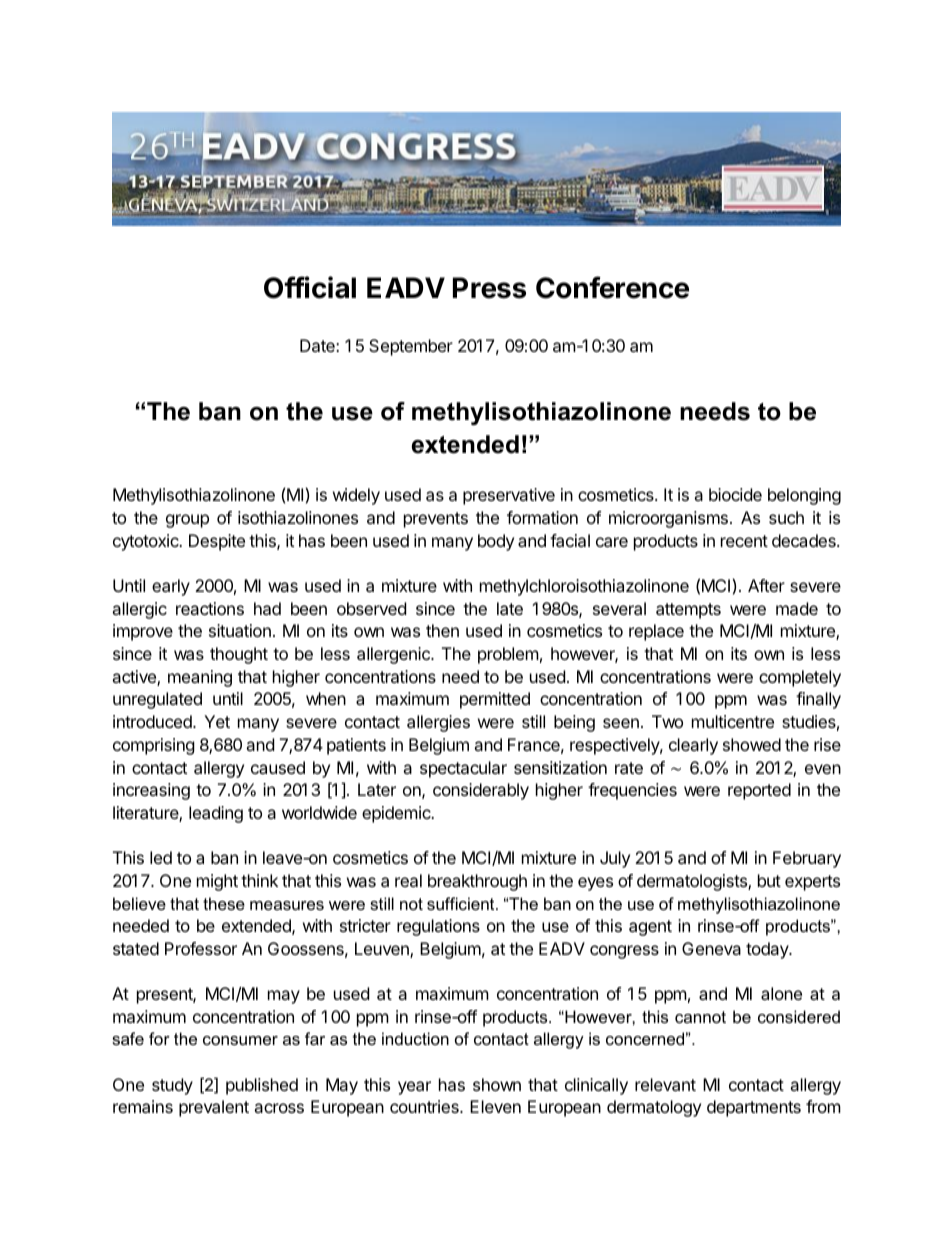 The height and width of the screenshot is (1233, 952). I want to click on study, so click(172, 1086).
